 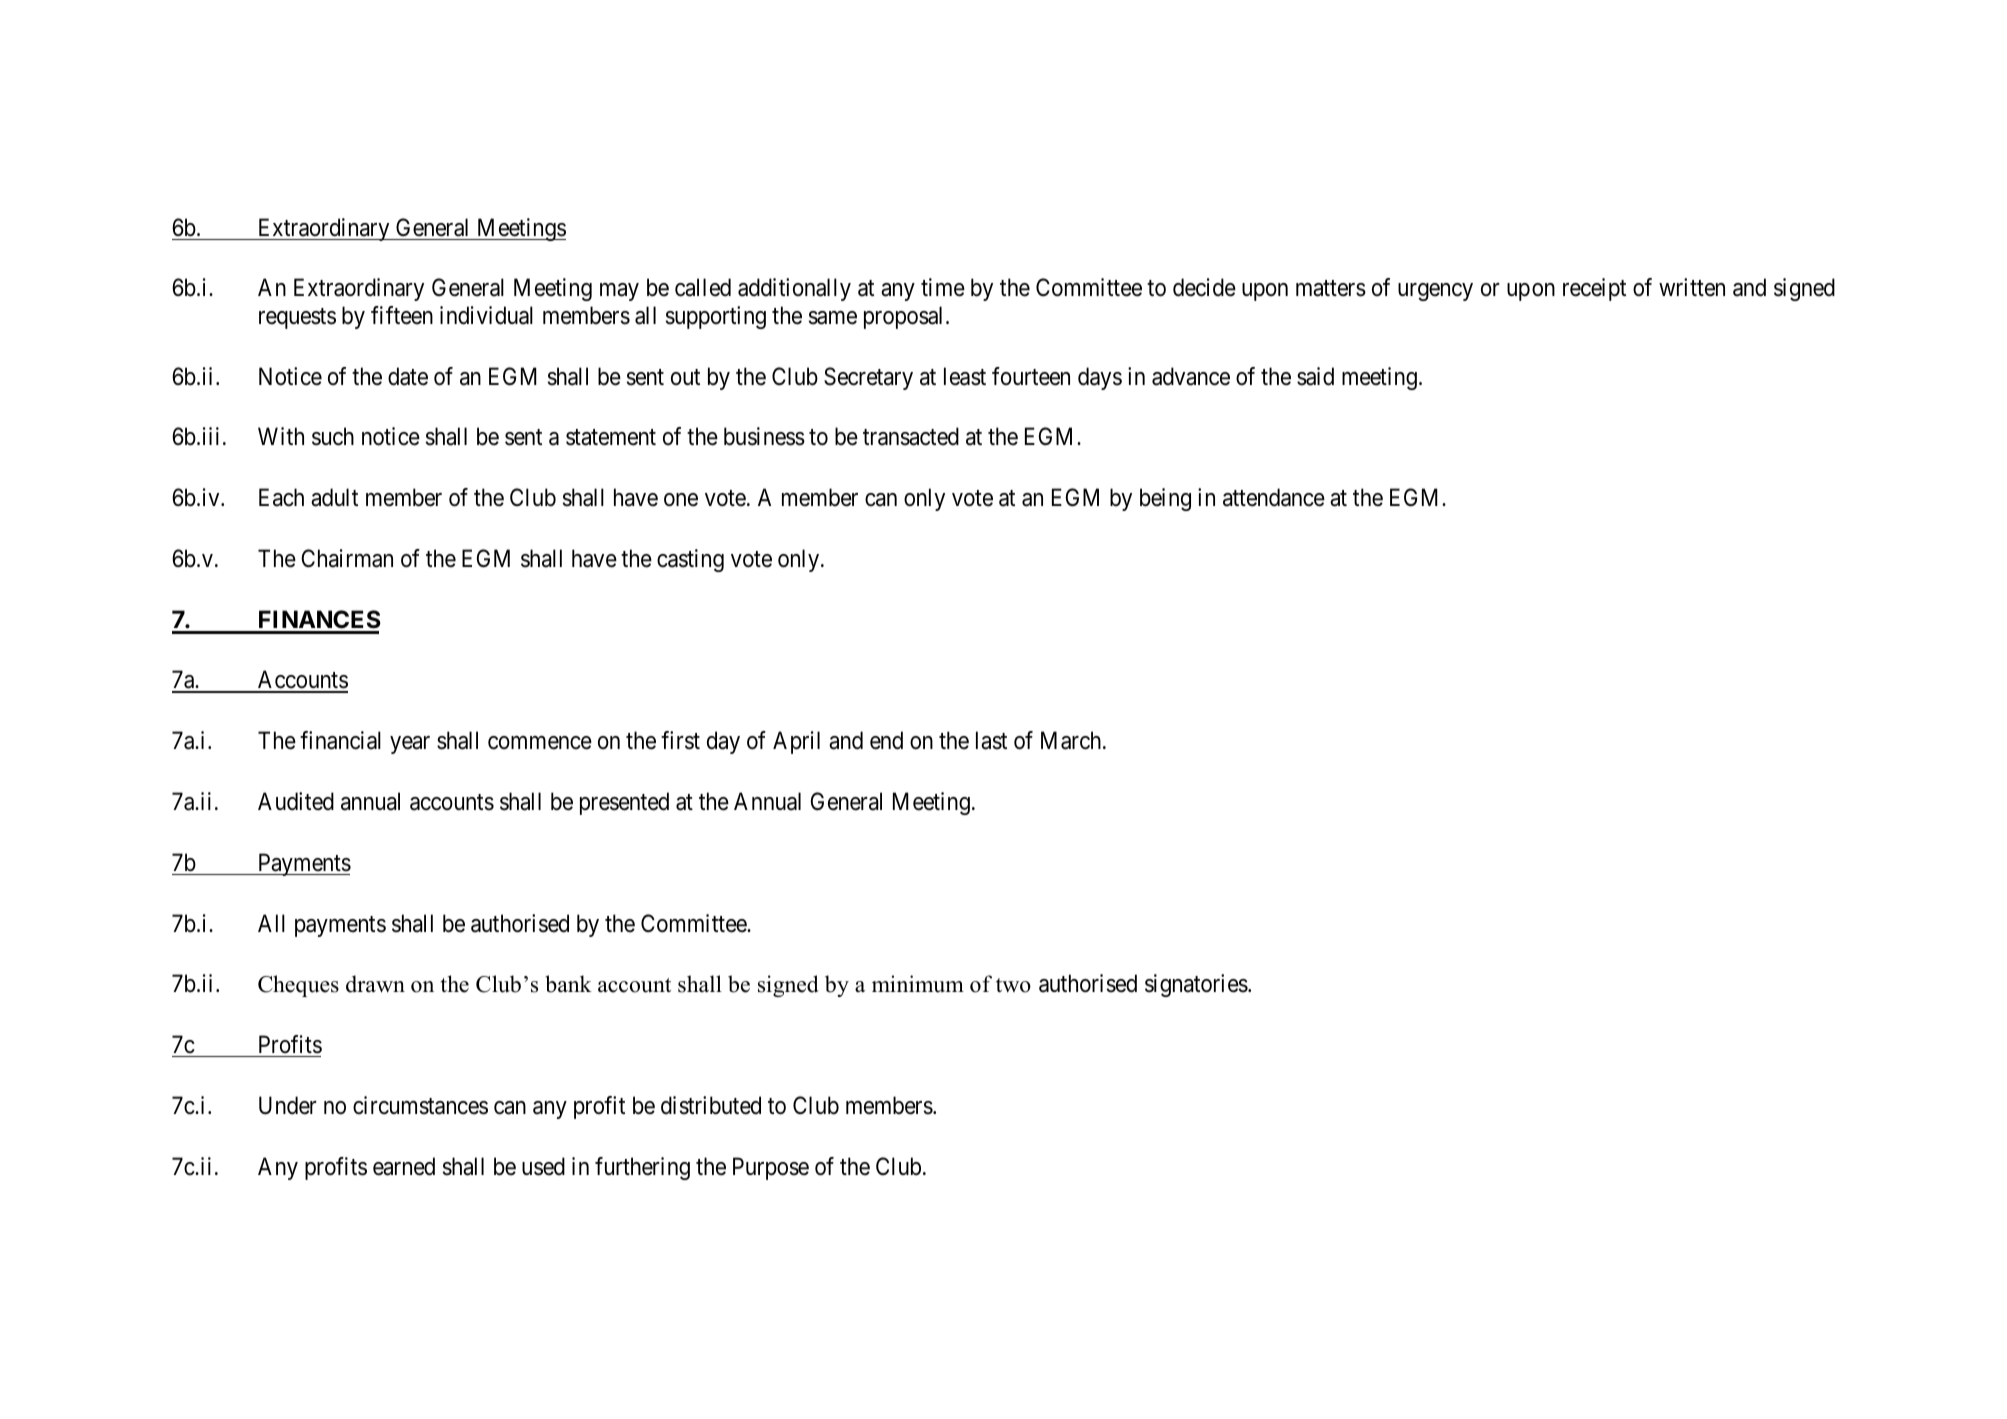 I want to click on two, so click(x=1013, y=985).
